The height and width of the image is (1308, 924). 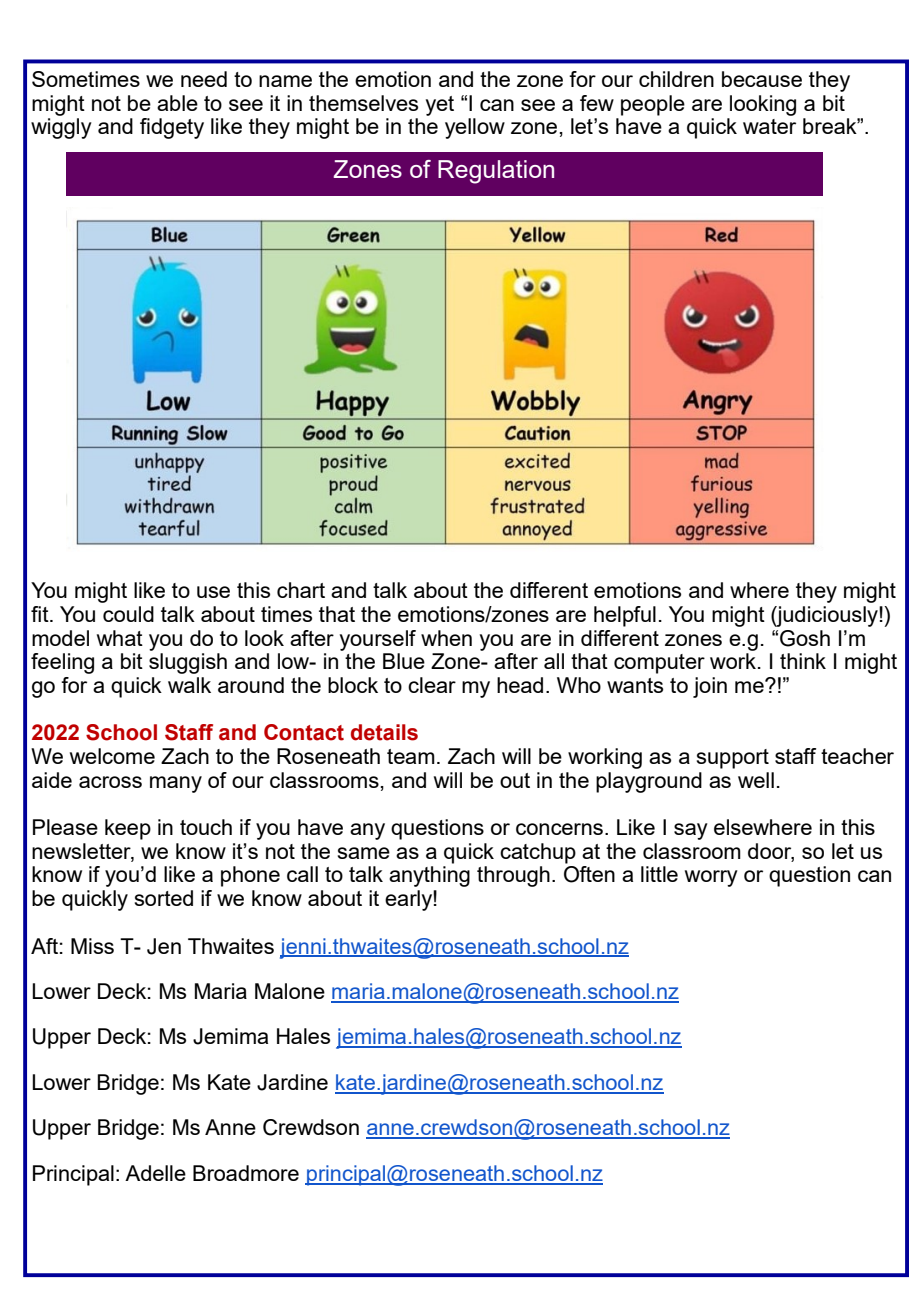 What do you see at coordinates (120, 638) in the image?
I see `what` at bounding box center [120, 638].
